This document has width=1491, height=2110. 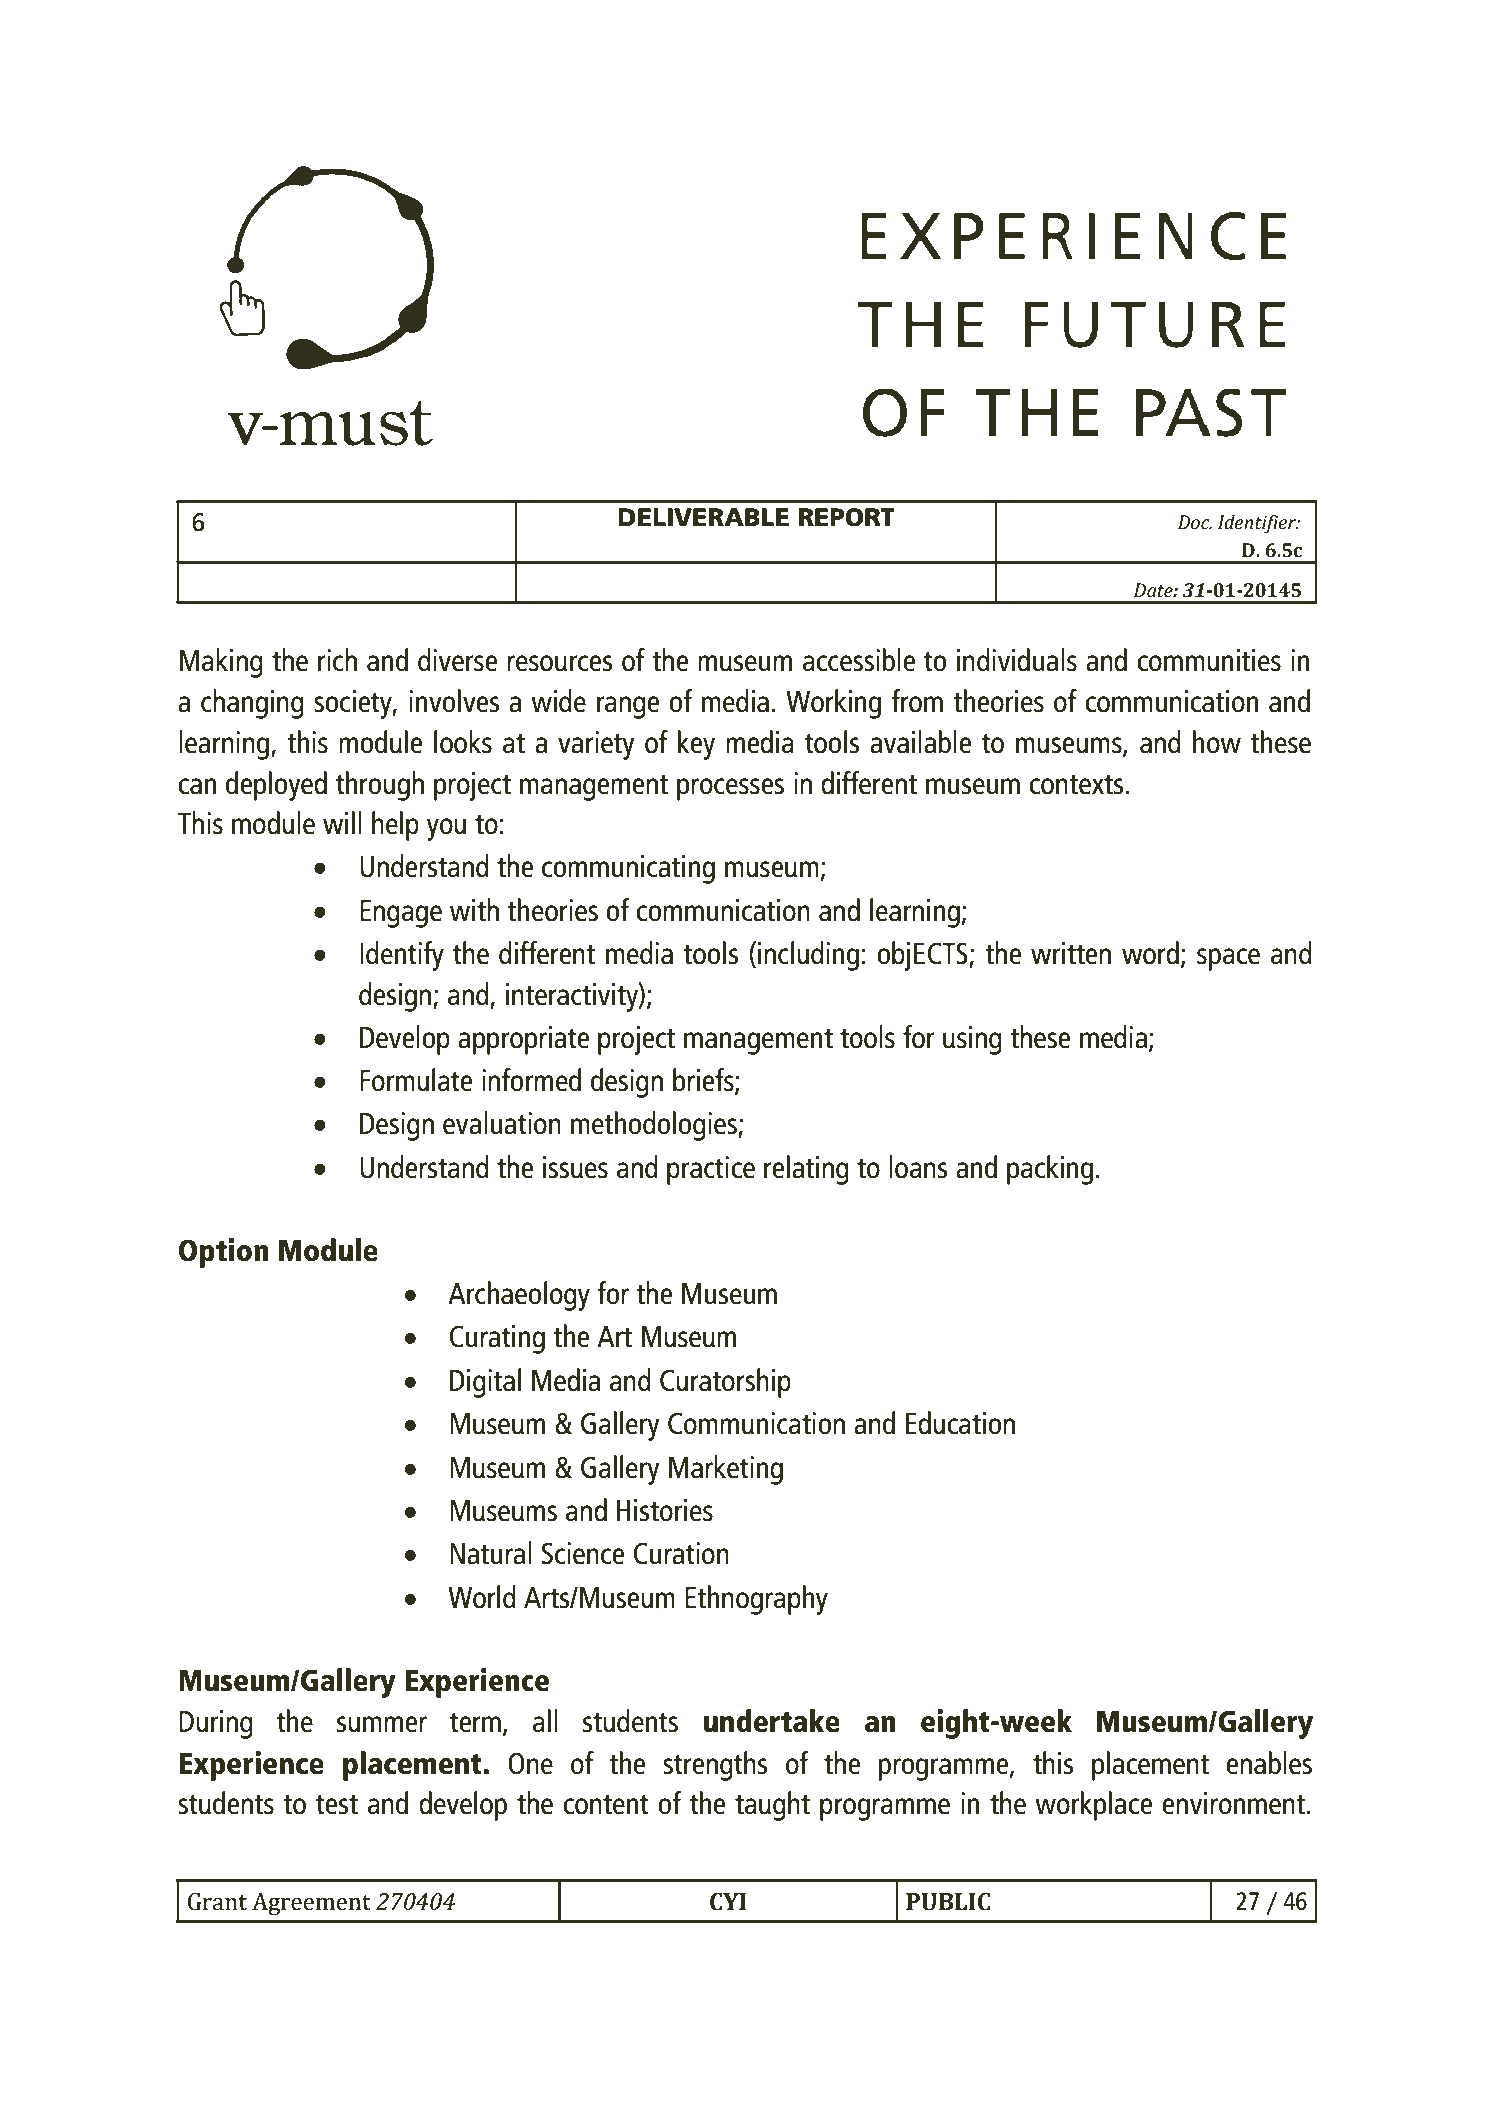 I want to click on Agreement, so click(x=311, y=1903).
